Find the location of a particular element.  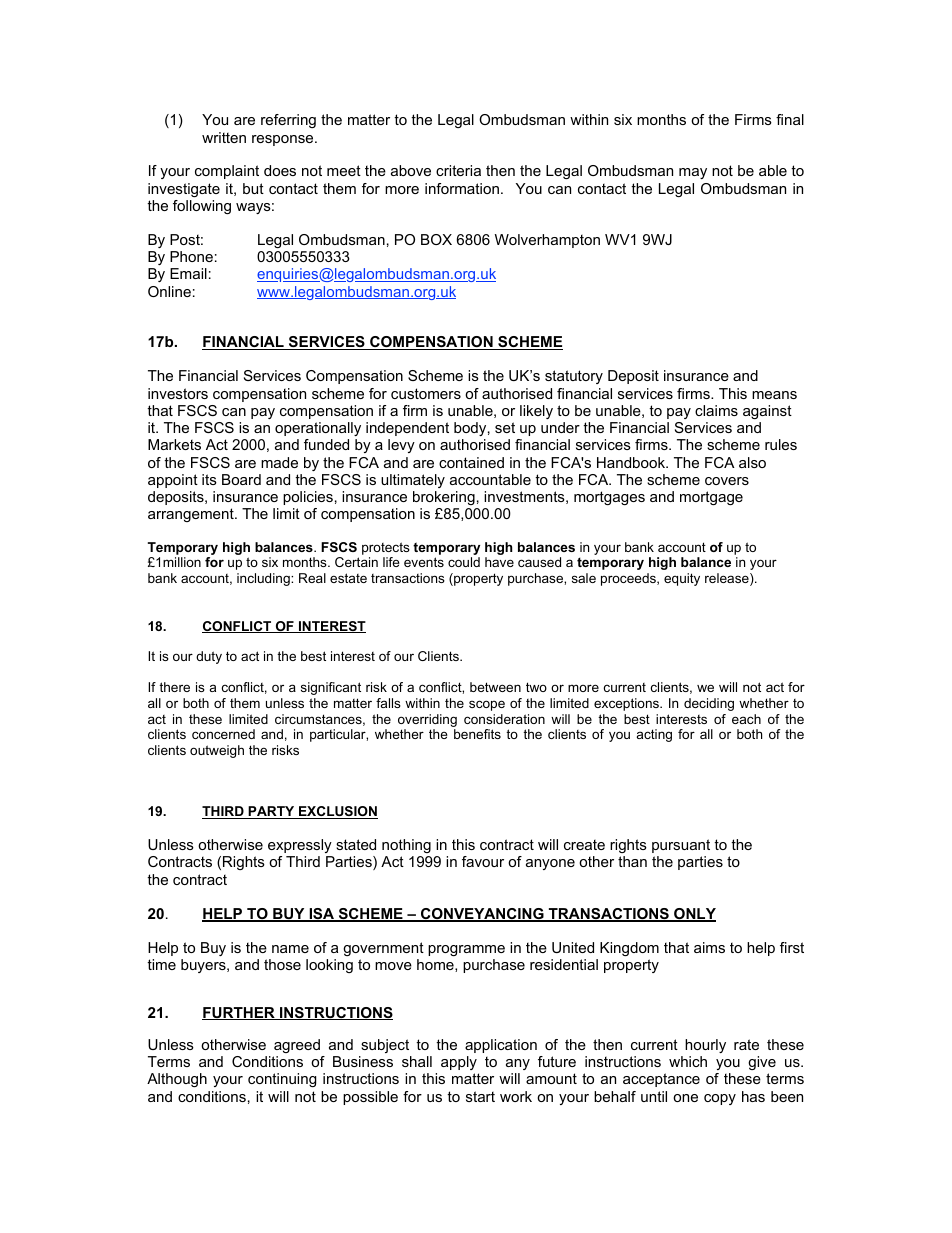

criteria is located at coordinates (458, 170).
